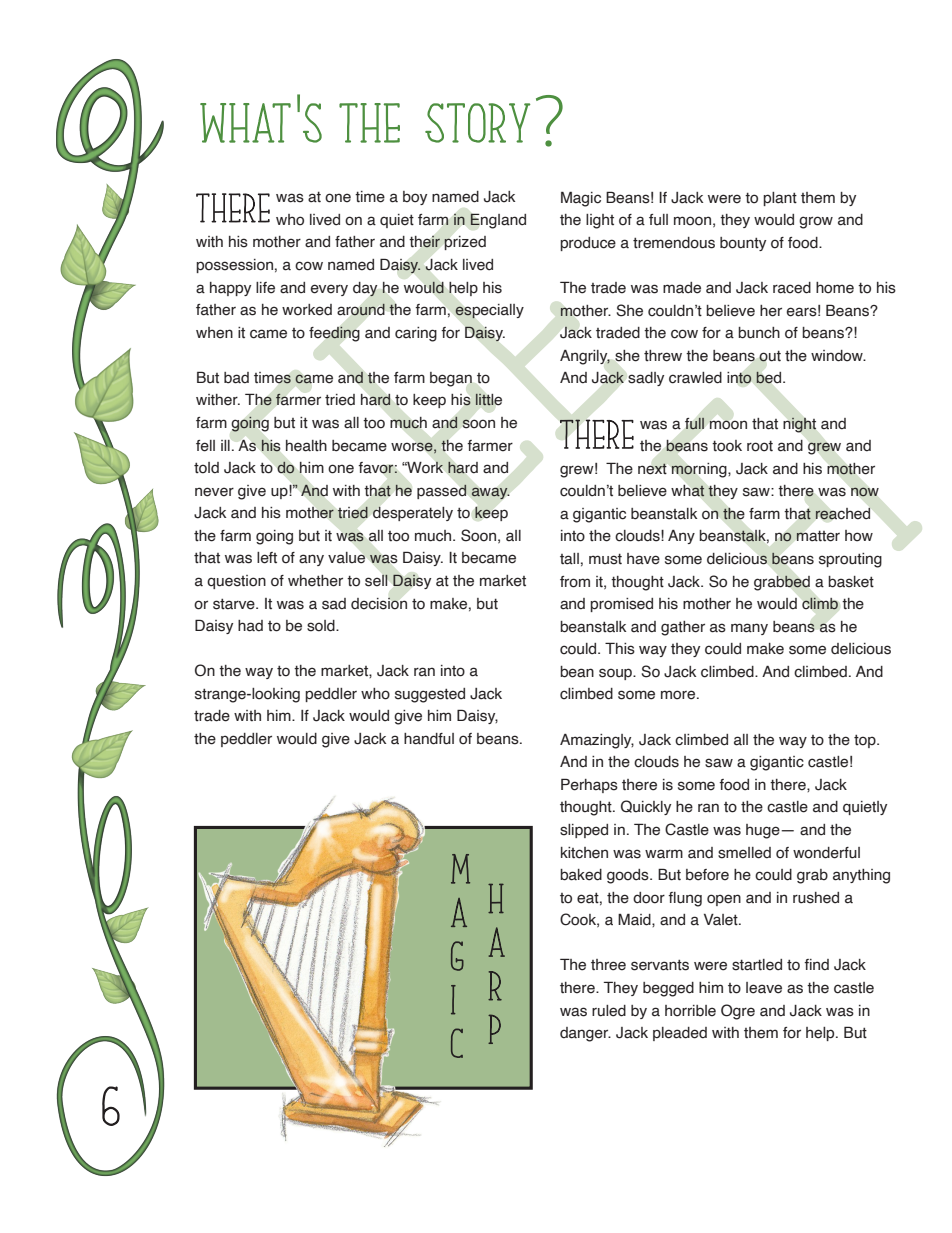 The image size is (952, 1233). Describe the element at coordinates (850, 560) in the image. I see `sprouting` at that location.
